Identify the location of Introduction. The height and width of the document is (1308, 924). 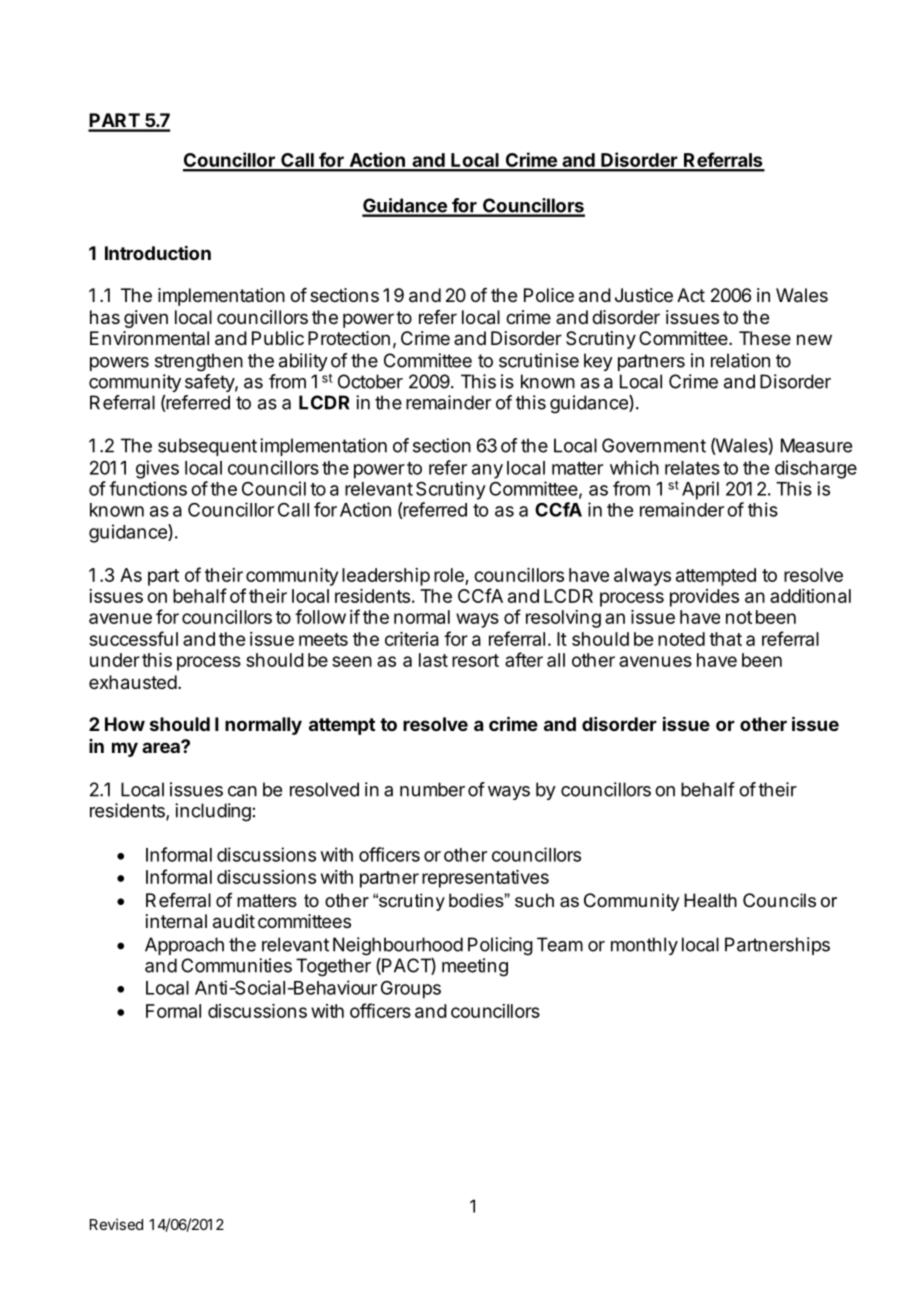
(158, 252).
